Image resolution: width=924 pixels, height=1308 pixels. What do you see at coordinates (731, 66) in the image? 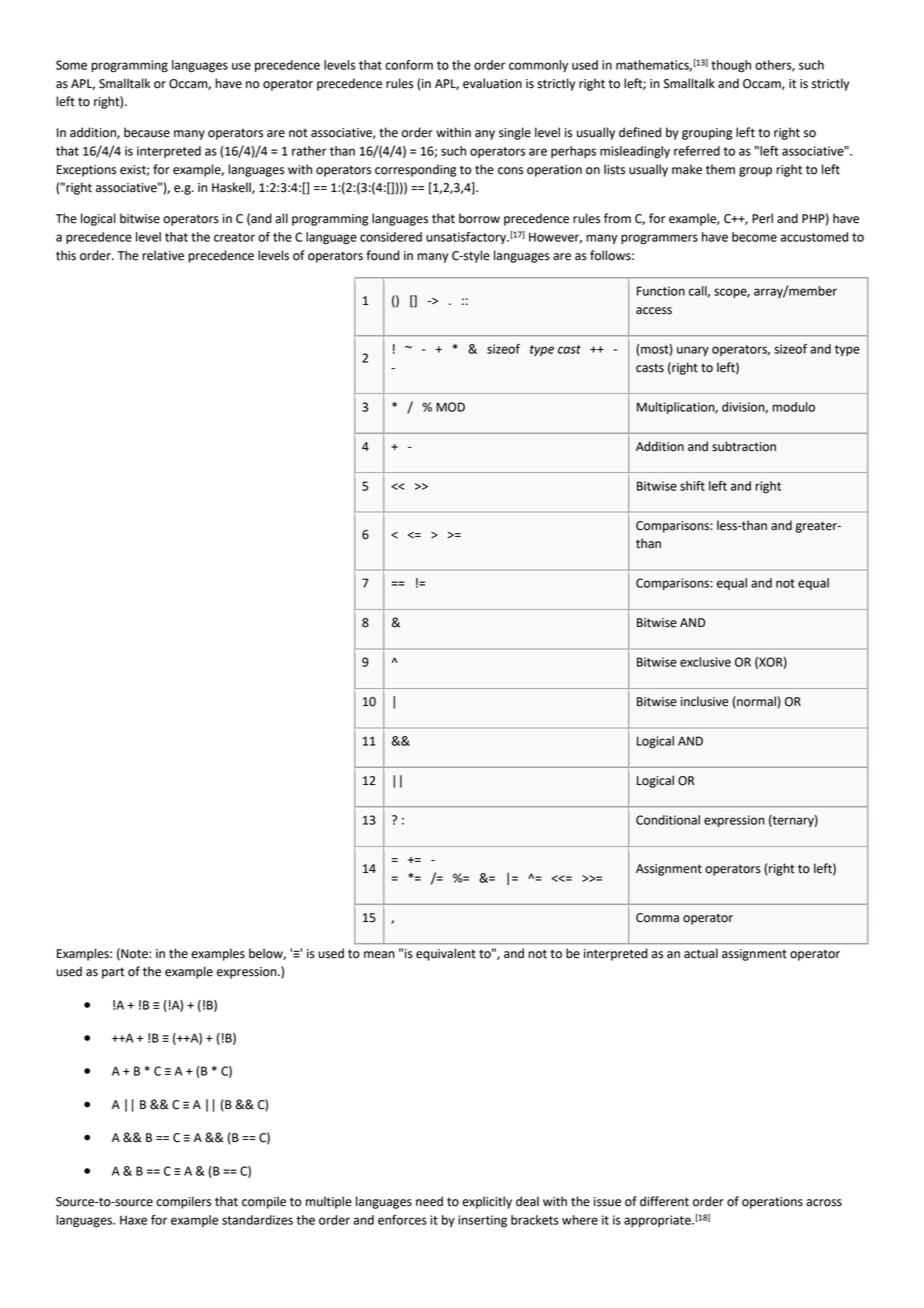
I see `though` at bounding box center [731, 66].
